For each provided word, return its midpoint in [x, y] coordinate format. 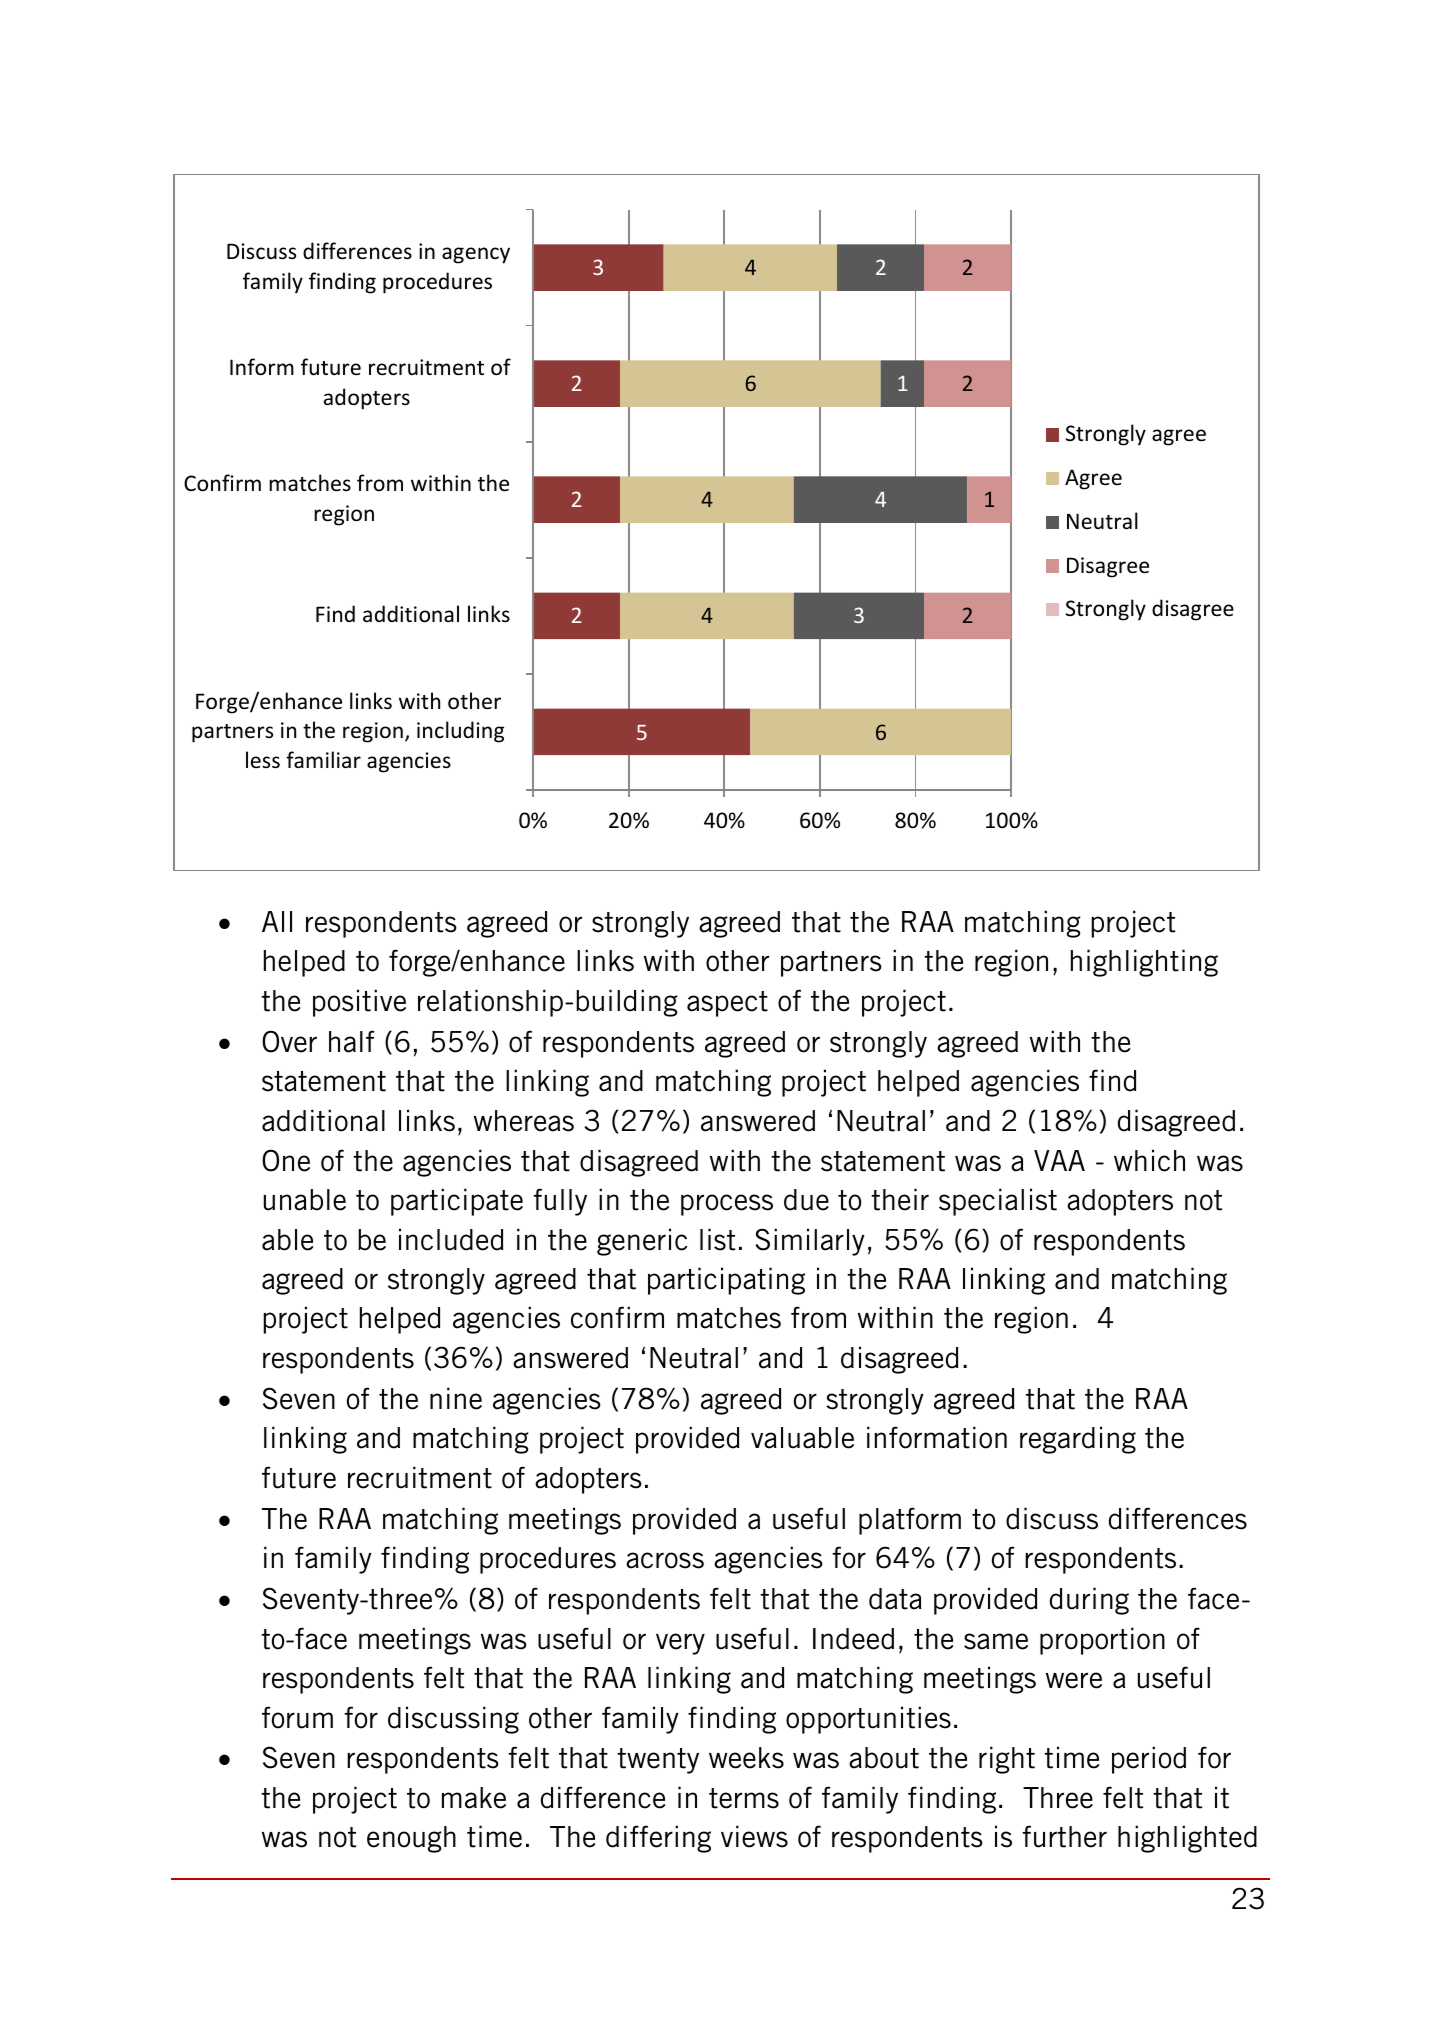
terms [744, 1798]
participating [726, 1281]
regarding [1078, 1440]
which [1149, 1160]
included [451, 1239]
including [460, 732]
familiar [323, 759]
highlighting [1144, 963]
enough [411, 1839]
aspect [727, 1004]
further [1064, 1836]
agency [476, 255]
